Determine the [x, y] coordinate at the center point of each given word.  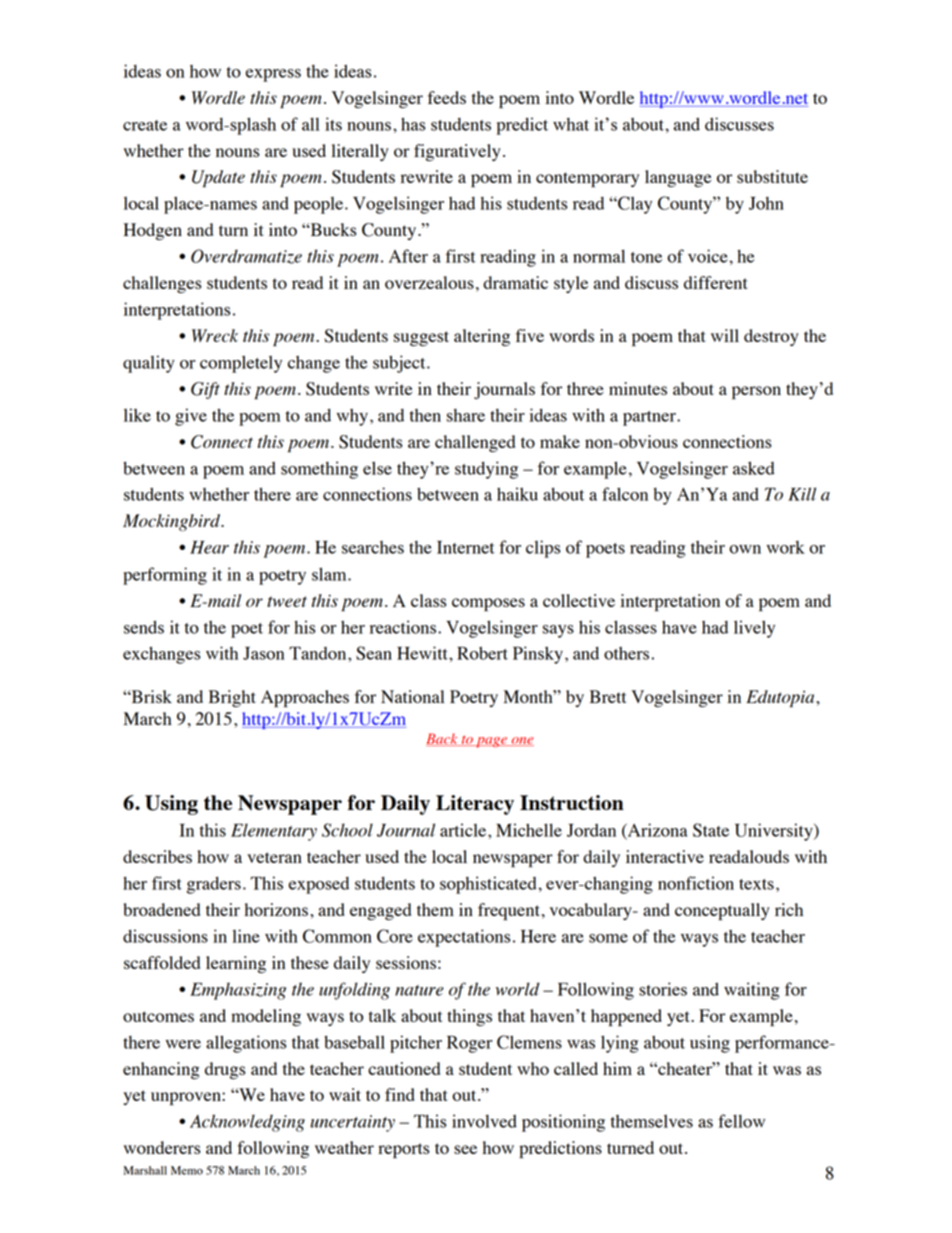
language [678, 178]
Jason [263, 653]
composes [488, 604]
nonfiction [696, 883]
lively [754, 629]
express [273, 75]
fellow [741, 1121]
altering [482, 337]
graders [214, 885]
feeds [447, 97]
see [465, 1149]
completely [241, 364]
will [725, 335]
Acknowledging [247, 1123]
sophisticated [488, 885]
